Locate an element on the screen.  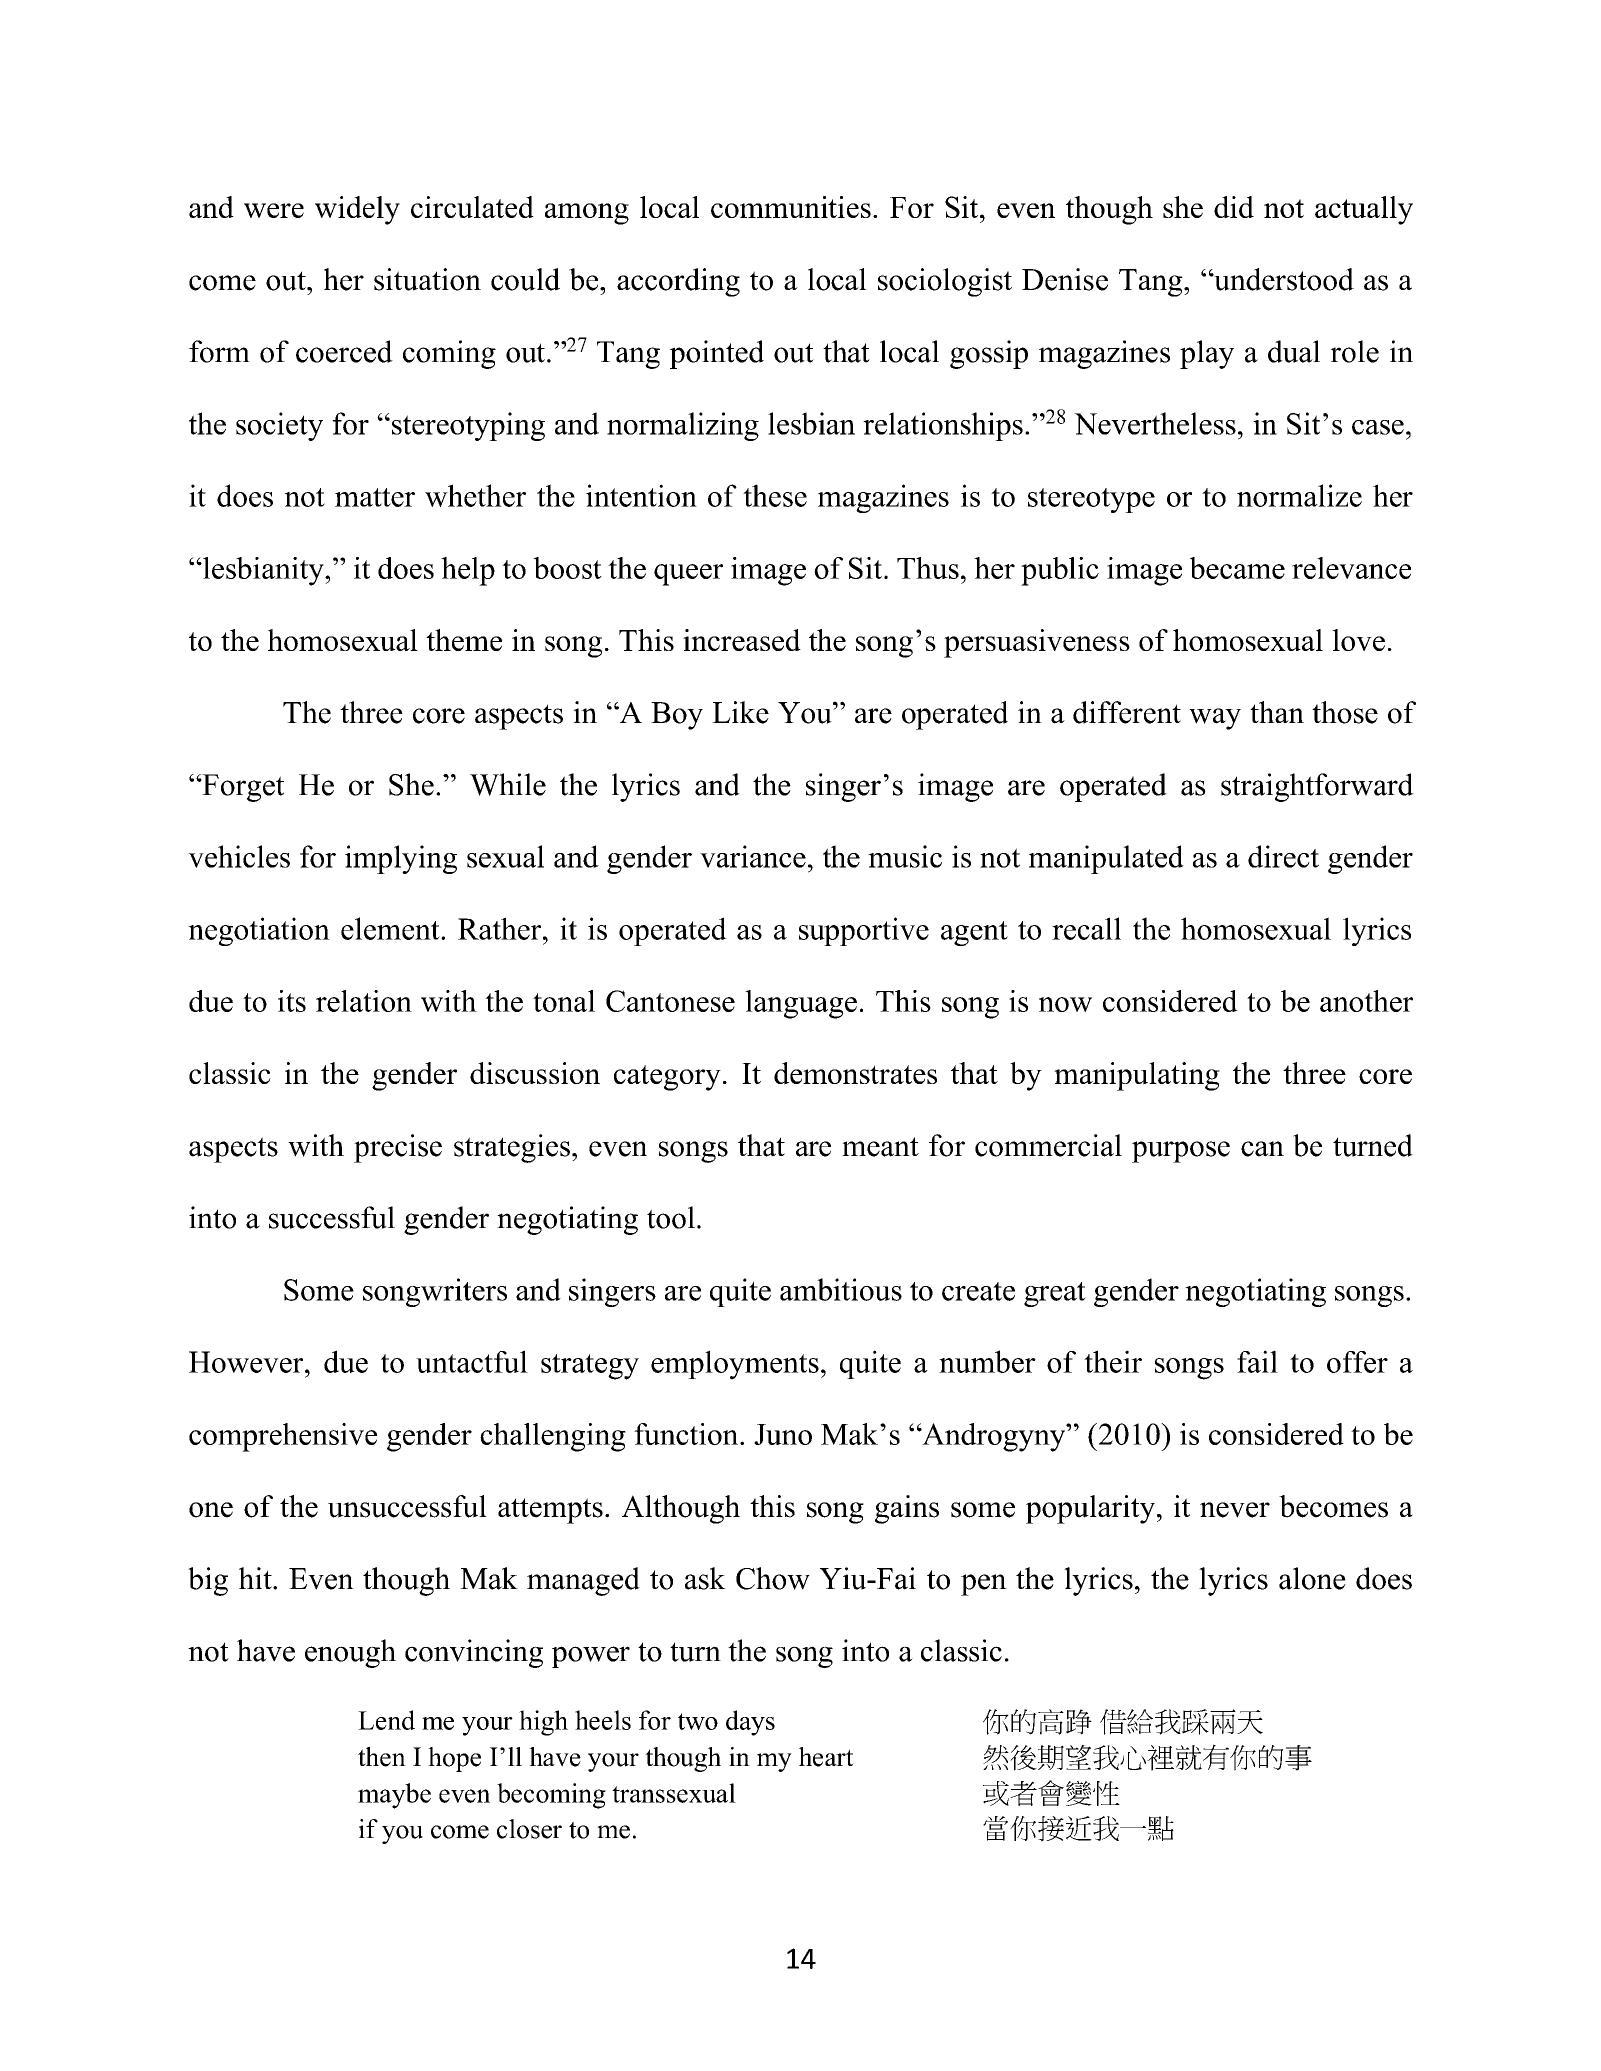
theme is located at coordinates (464, 640).
